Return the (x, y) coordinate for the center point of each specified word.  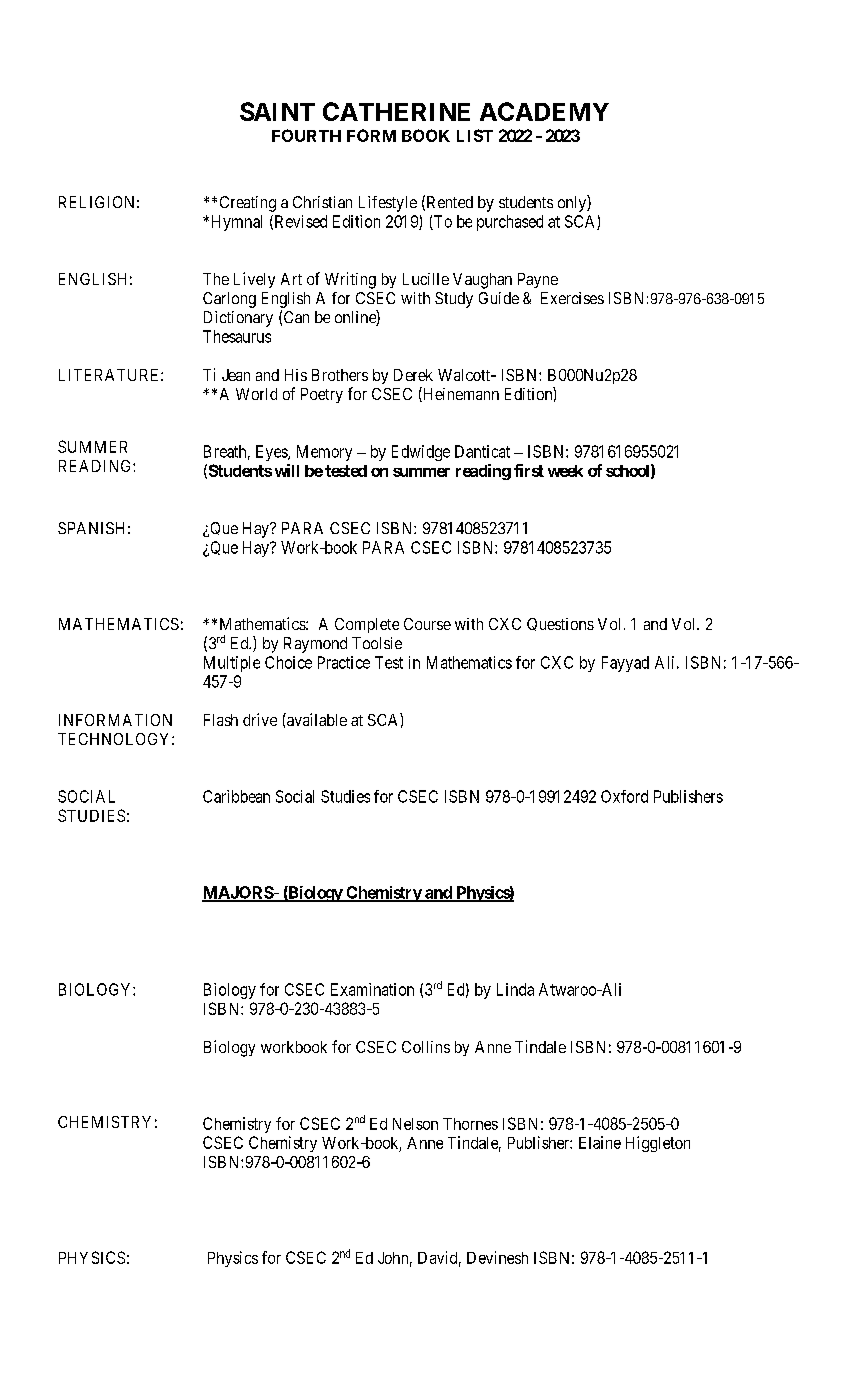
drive (260, 719)
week (565, 471)
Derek (413, 375)
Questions (560, 624)
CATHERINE (396, 111)
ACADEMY (544, 111)
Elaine (600, 1142)
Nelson (415, 1124)
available (316, 719)
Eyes (272, 453)
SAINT (277, 111)
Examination (372, 989)
